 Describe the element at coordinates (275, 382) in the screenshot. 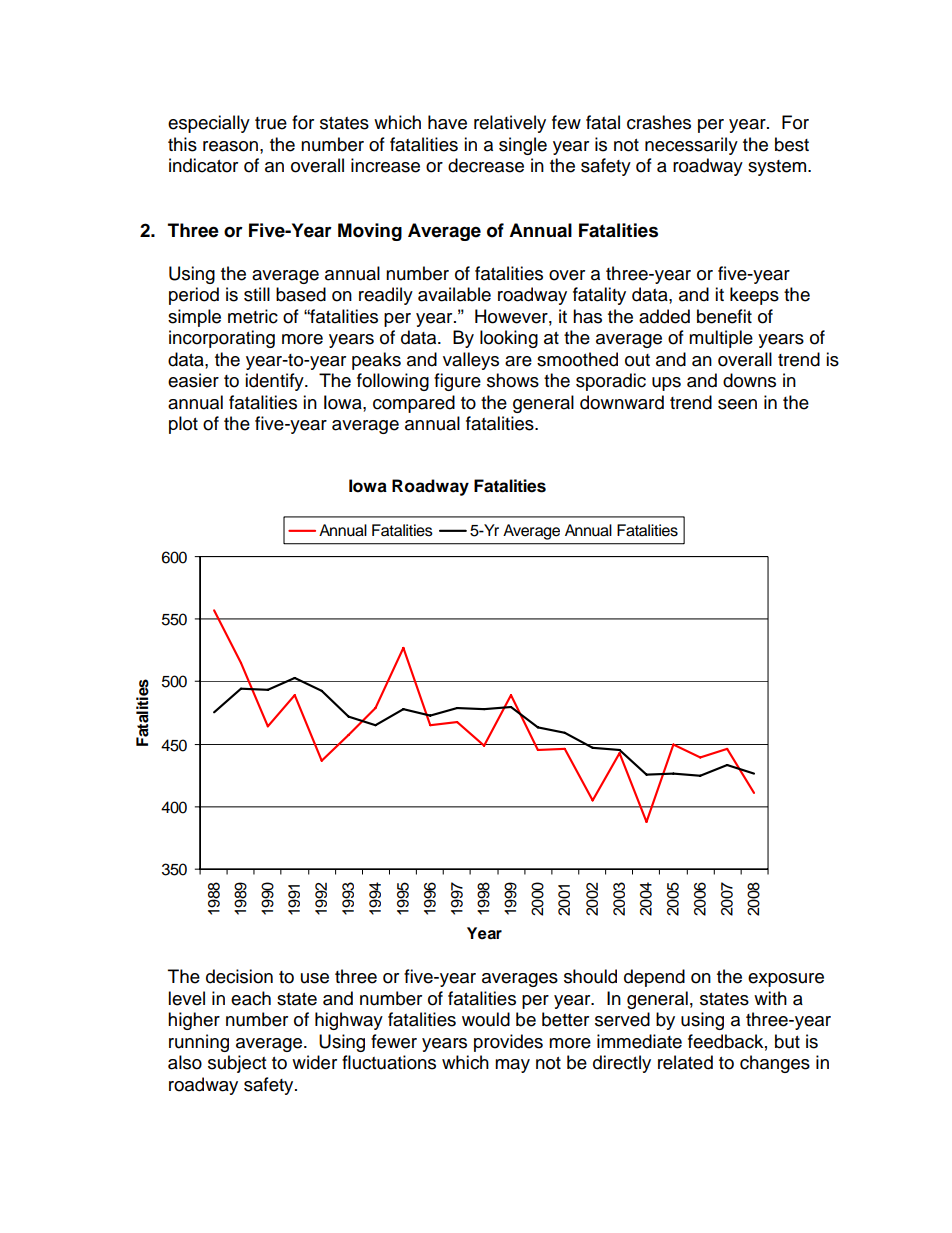

I see `identify` at that location.
